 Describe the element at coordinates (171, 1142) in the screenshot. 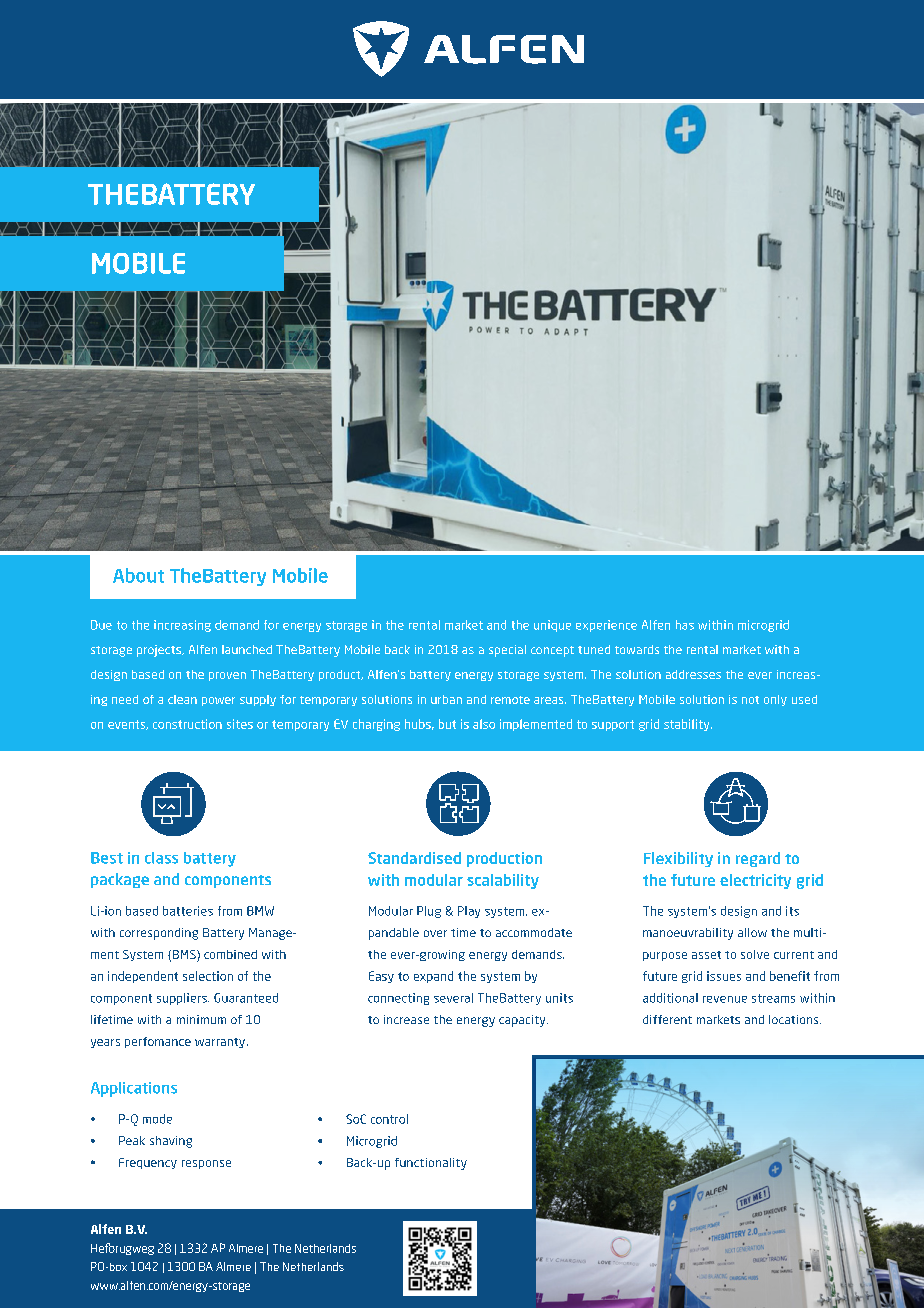

I see `shaving` at that location.
